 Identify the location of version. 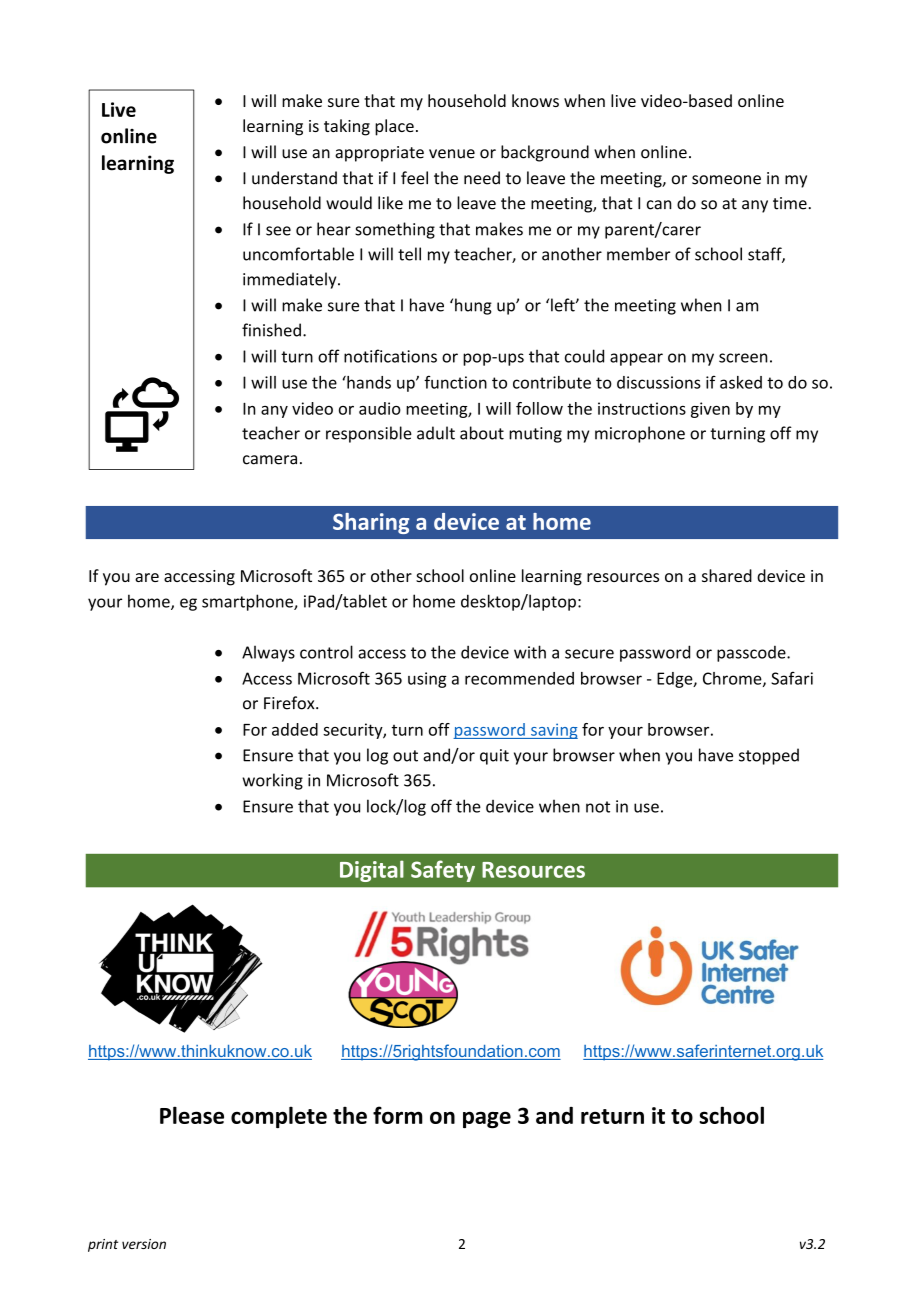
(144, 1244).
